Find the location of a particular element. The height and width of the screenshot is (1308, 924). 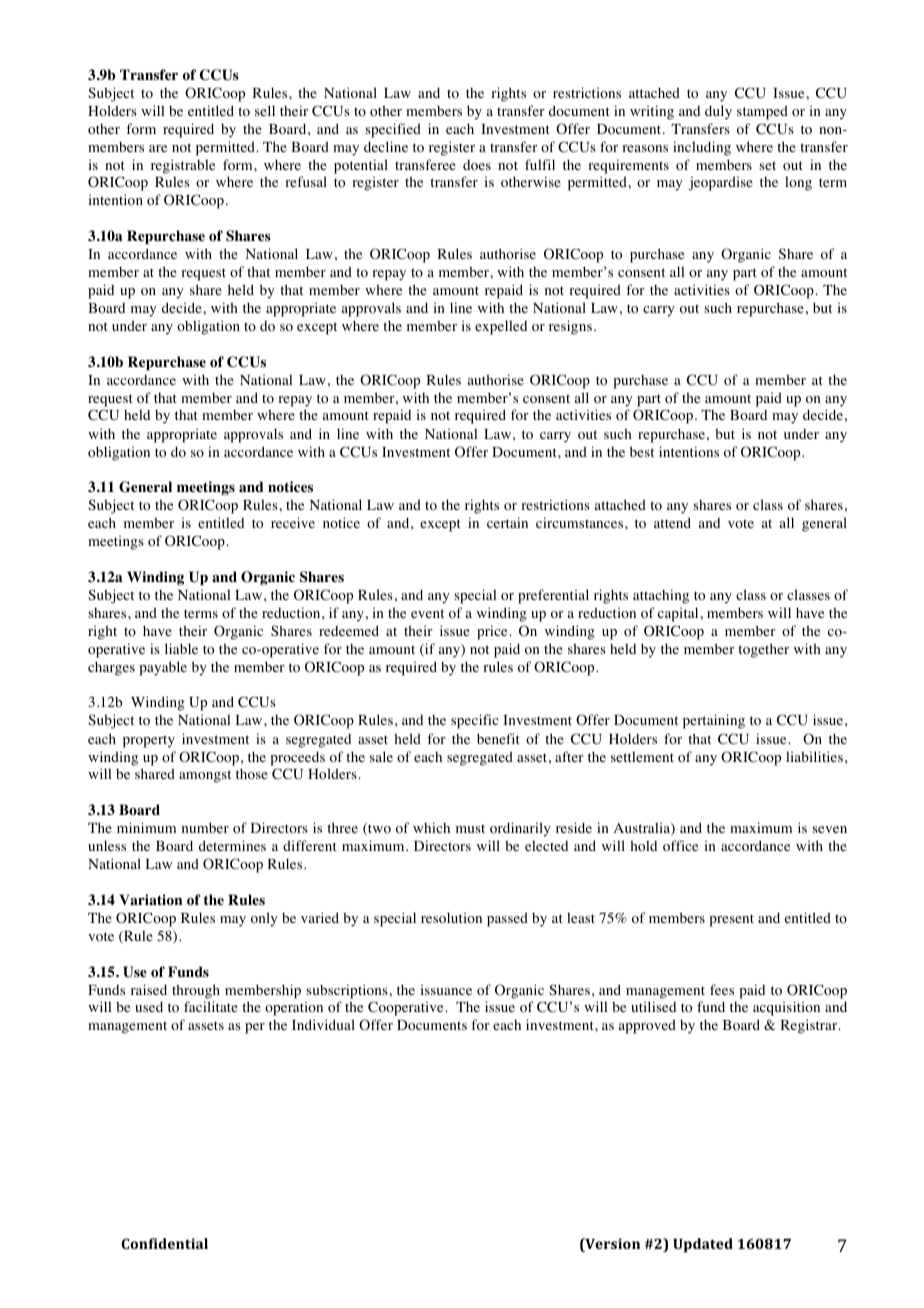

sell is located at coordinates (265, 110).
